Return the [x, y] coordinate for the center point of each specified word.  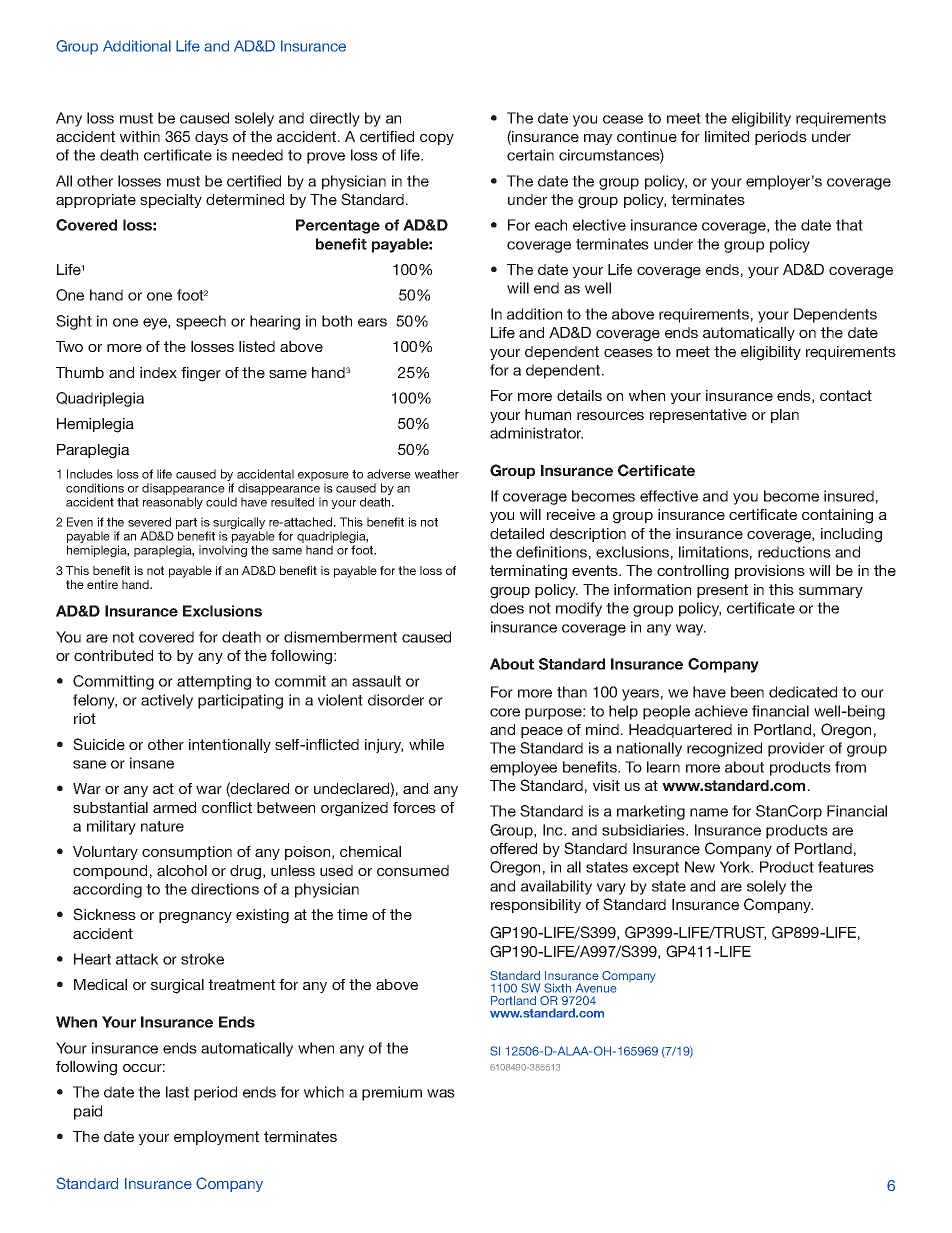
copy [437, 139]
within [140, 136]
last [177, 1092]
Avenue [596, 988]
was [441, 1093]
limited [727, 136]
